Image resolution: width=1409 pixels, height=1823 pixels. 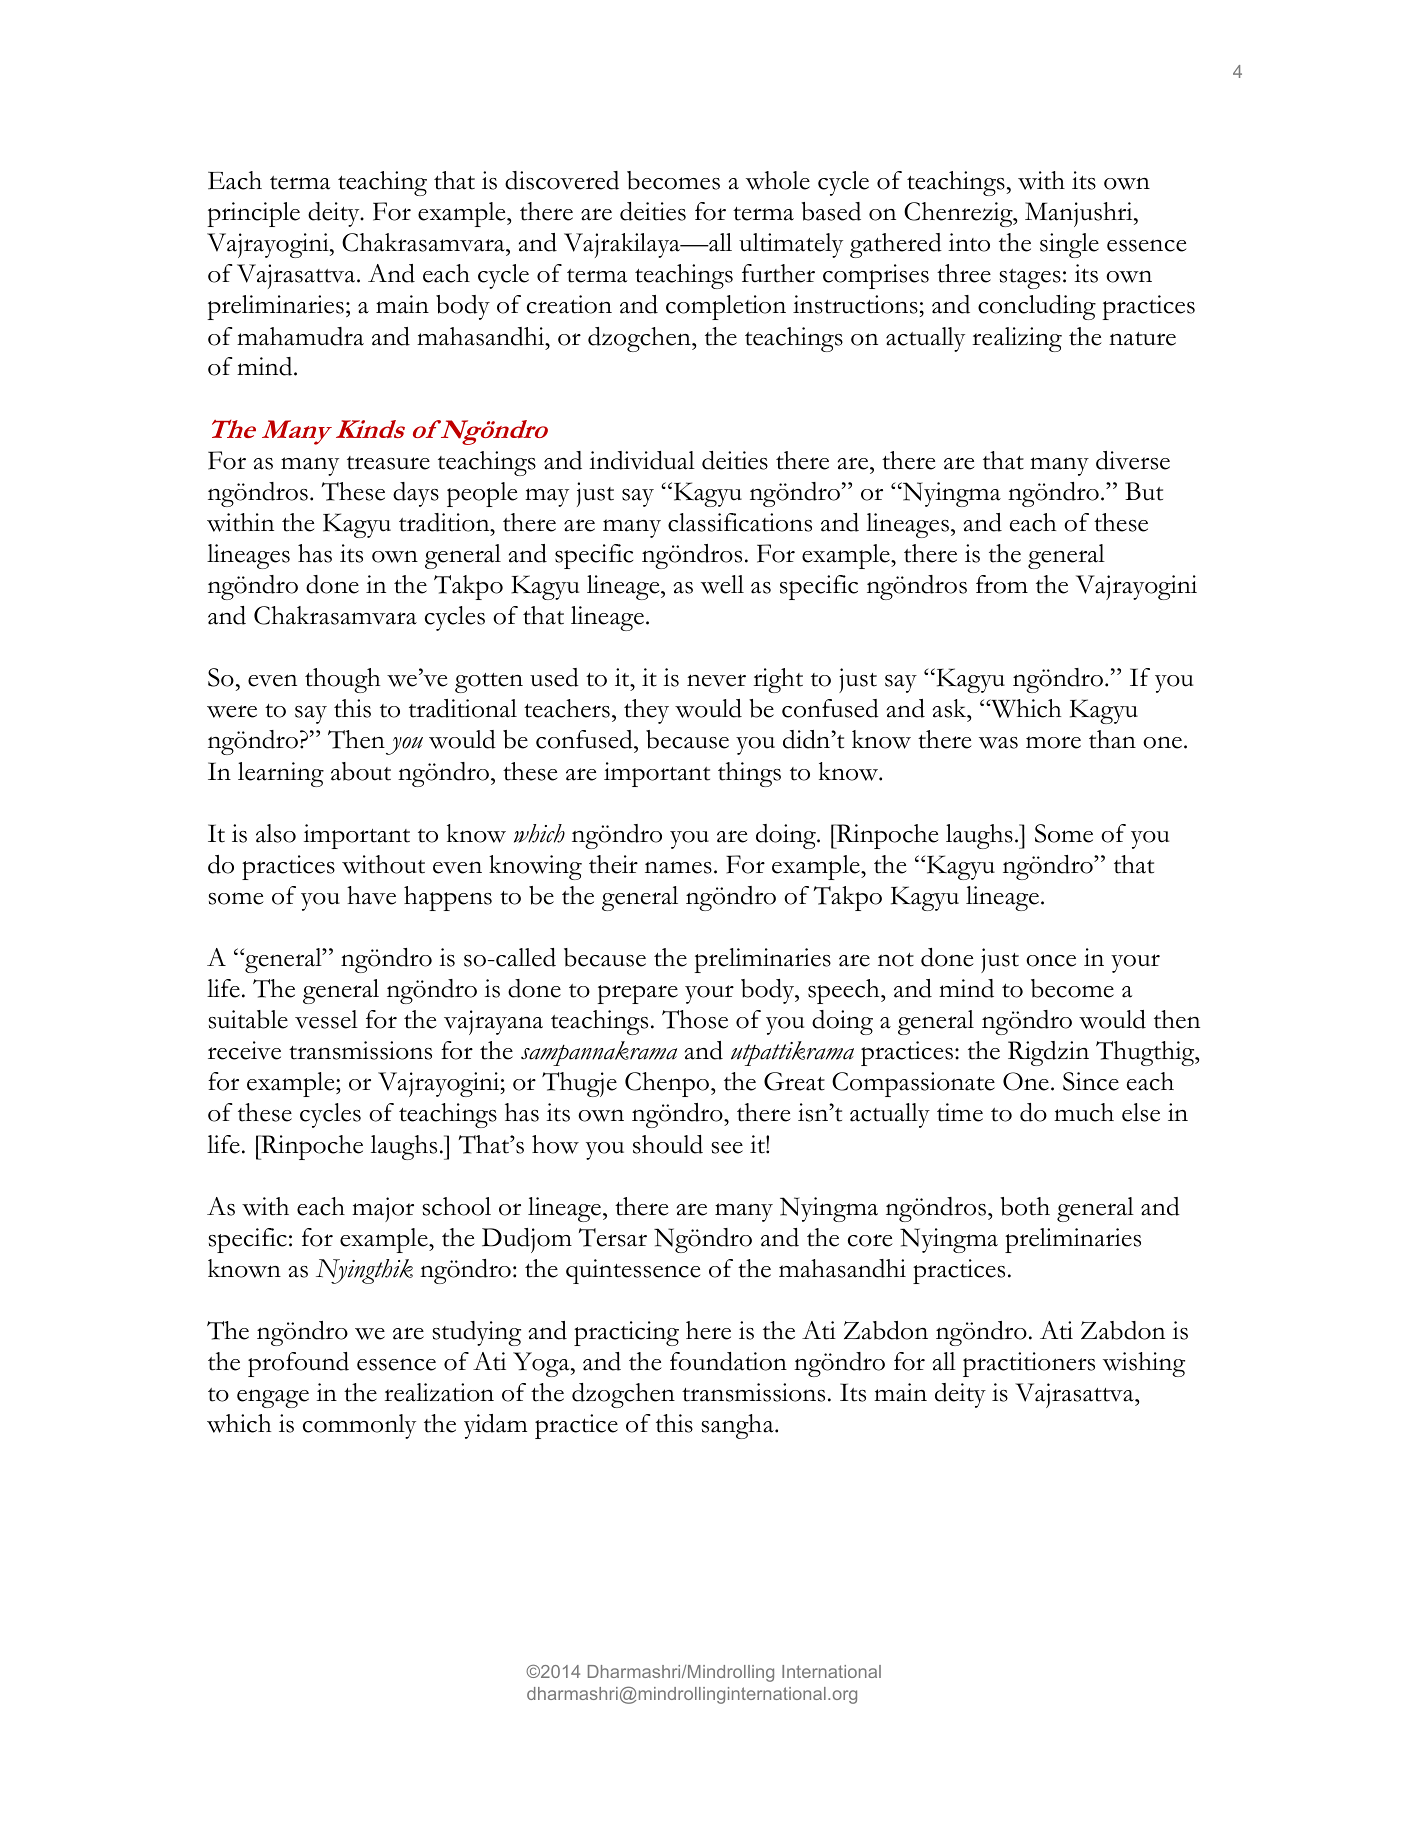 I want to click on about, so click(x=361, y=771).
